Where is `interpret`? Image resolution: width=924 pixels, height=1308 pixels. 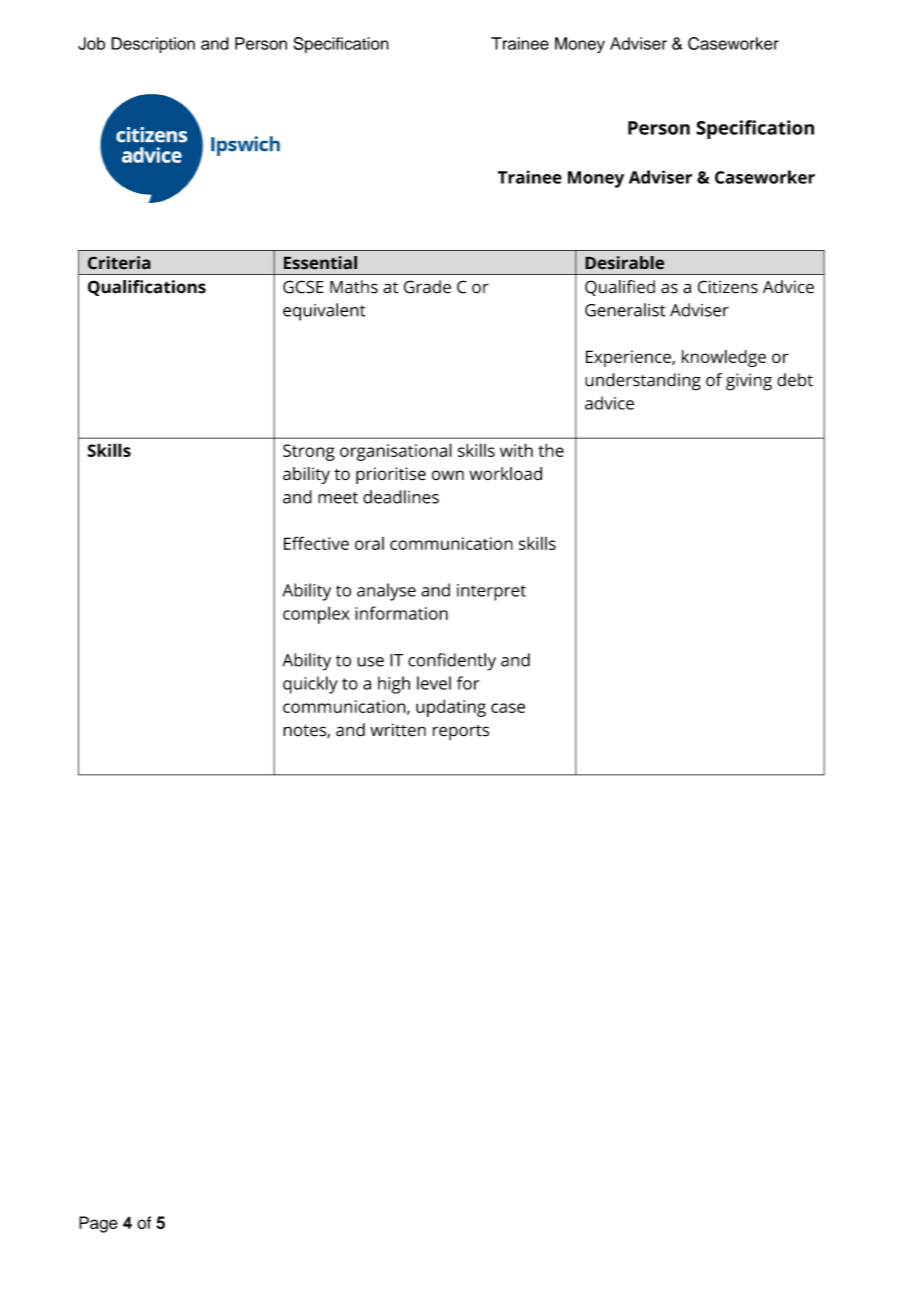 interpret is located at coordinates (491, 592).
